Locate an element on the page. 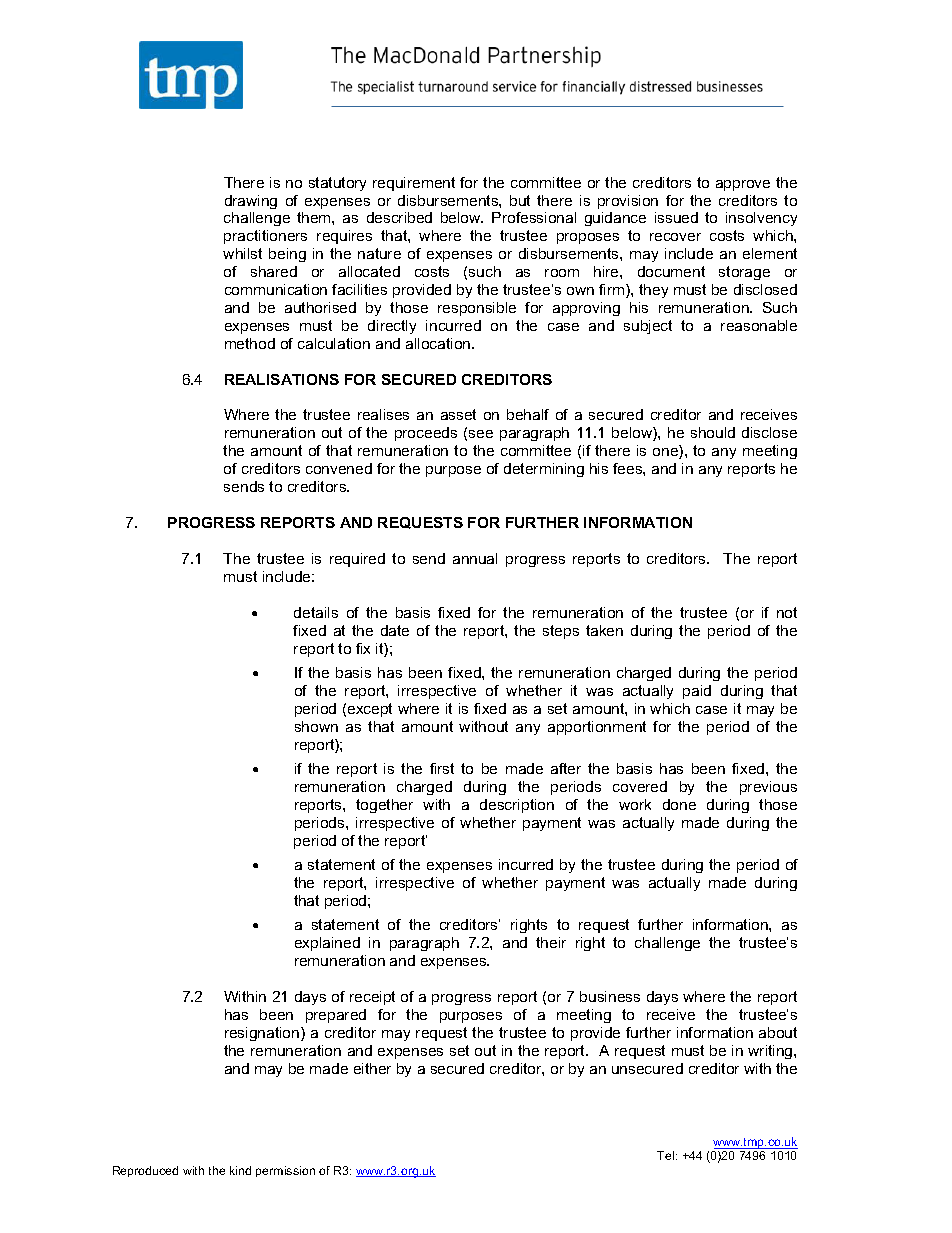 This image has height=1233, width=952. issued is located at coordinates (676, 217).
